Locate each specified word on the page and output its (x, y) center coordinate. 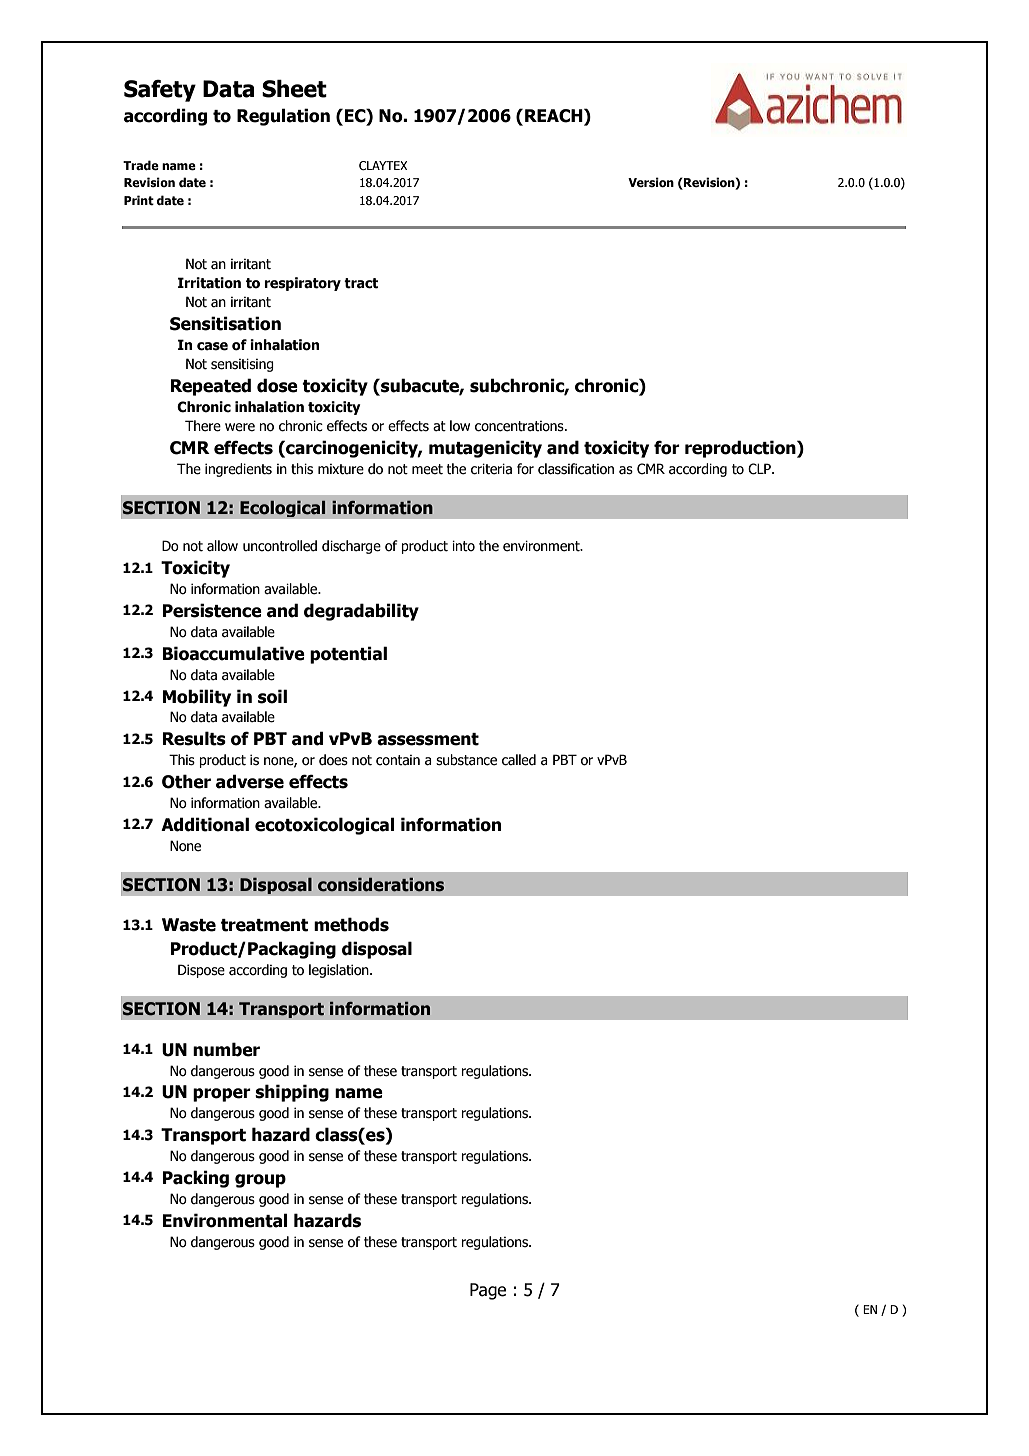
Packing (196, 1179)
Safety (160, 91)
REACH (555, 115)
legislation (340, 971)
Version (651, 182)
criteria (491, 469)
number (226, 1049)
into (463, 546)
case (212, 346)
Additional (205, 824)
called (519, 760)
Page (488, 1291)
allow (222, 546)
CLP (760, 469)
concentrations (520, 426)
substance (466, 760)
